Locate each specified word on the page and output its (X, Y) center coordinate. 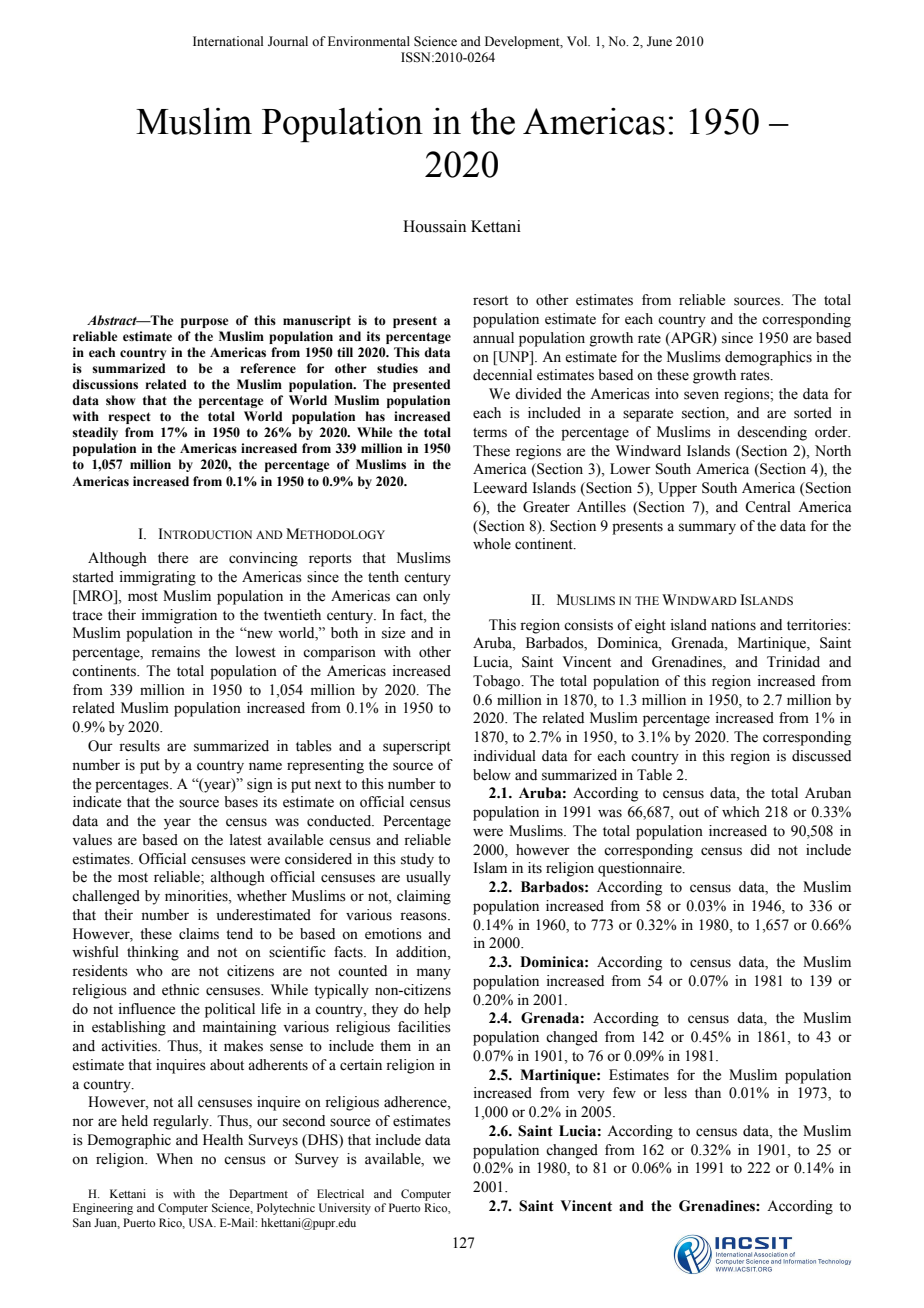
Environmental (369, 41)
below (492, 775)
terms (490, 433)
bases (241, 802)
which (741, 812)
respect (129, 418)
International (228, 41)
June (659, 41)
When (174, 1159)
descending (772, 433)
